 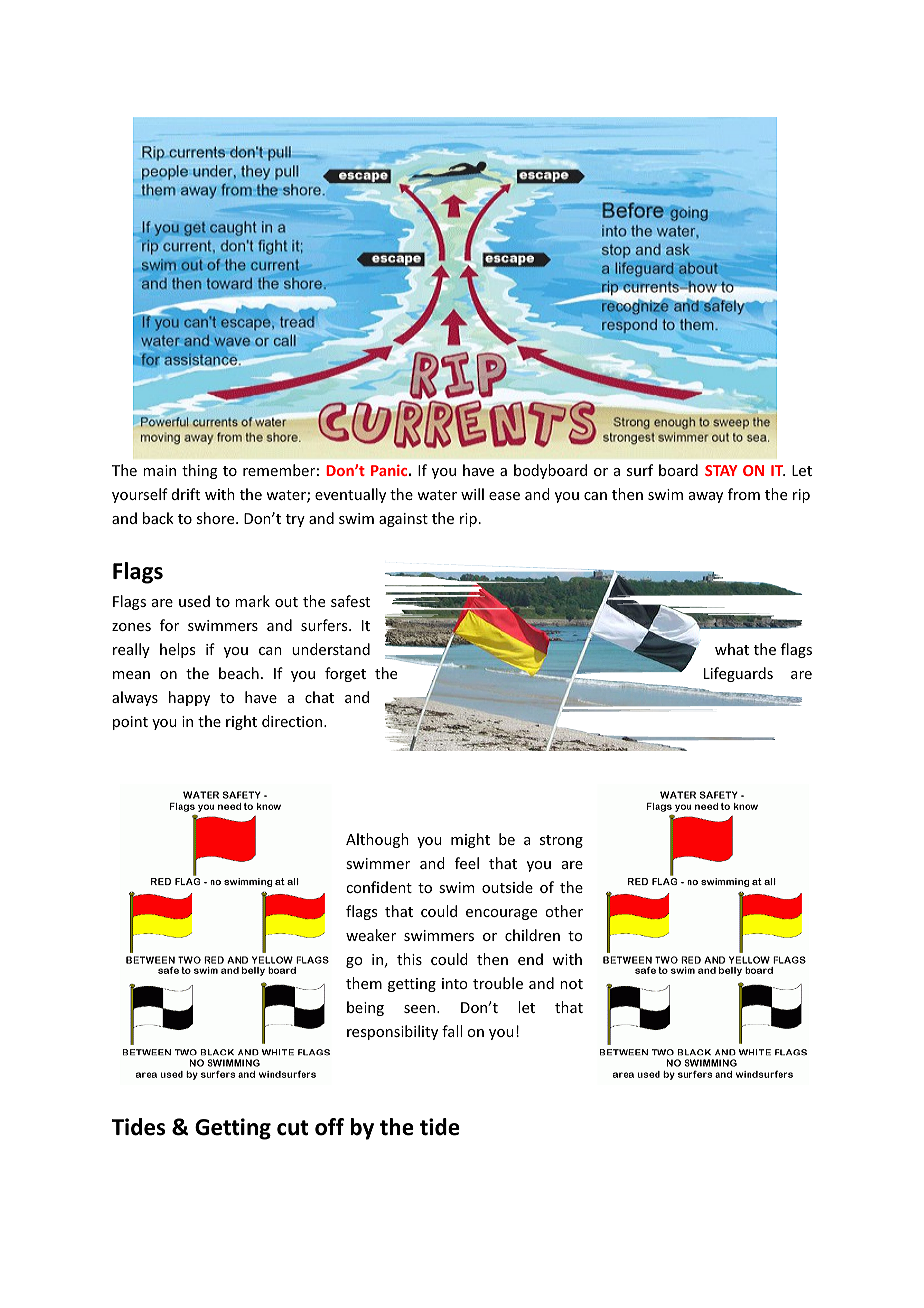 What do you see at coordinates (501, 914) in the screenshot?
I see `encourage` at bounding box center [501, 914].
